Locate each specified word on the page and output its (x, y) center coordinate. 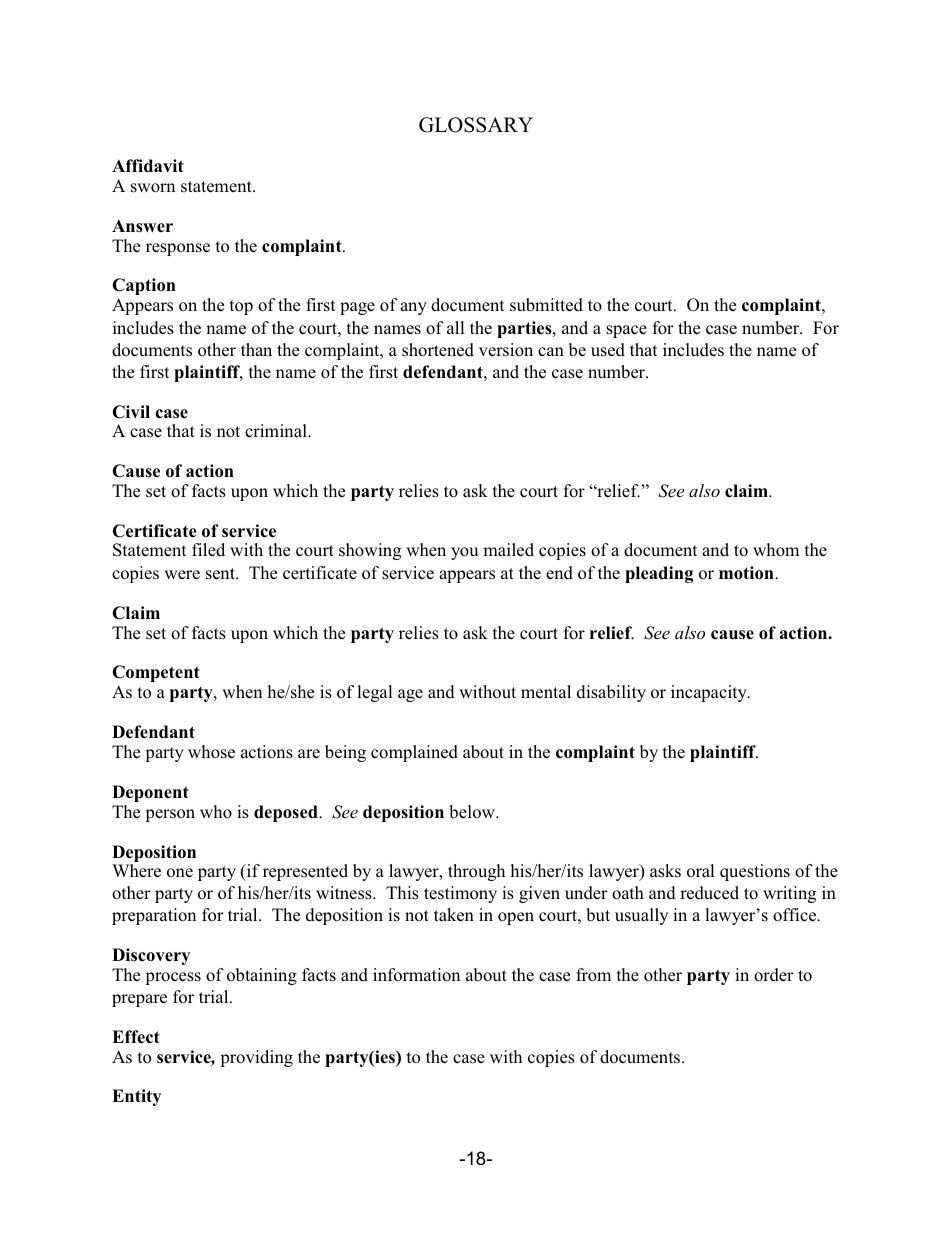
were (182, 575)
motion (747, 573)
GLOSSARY (476, 125)
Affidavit (148, 166)
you (464, 553)
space (626, 331)
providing (256, 1058)
